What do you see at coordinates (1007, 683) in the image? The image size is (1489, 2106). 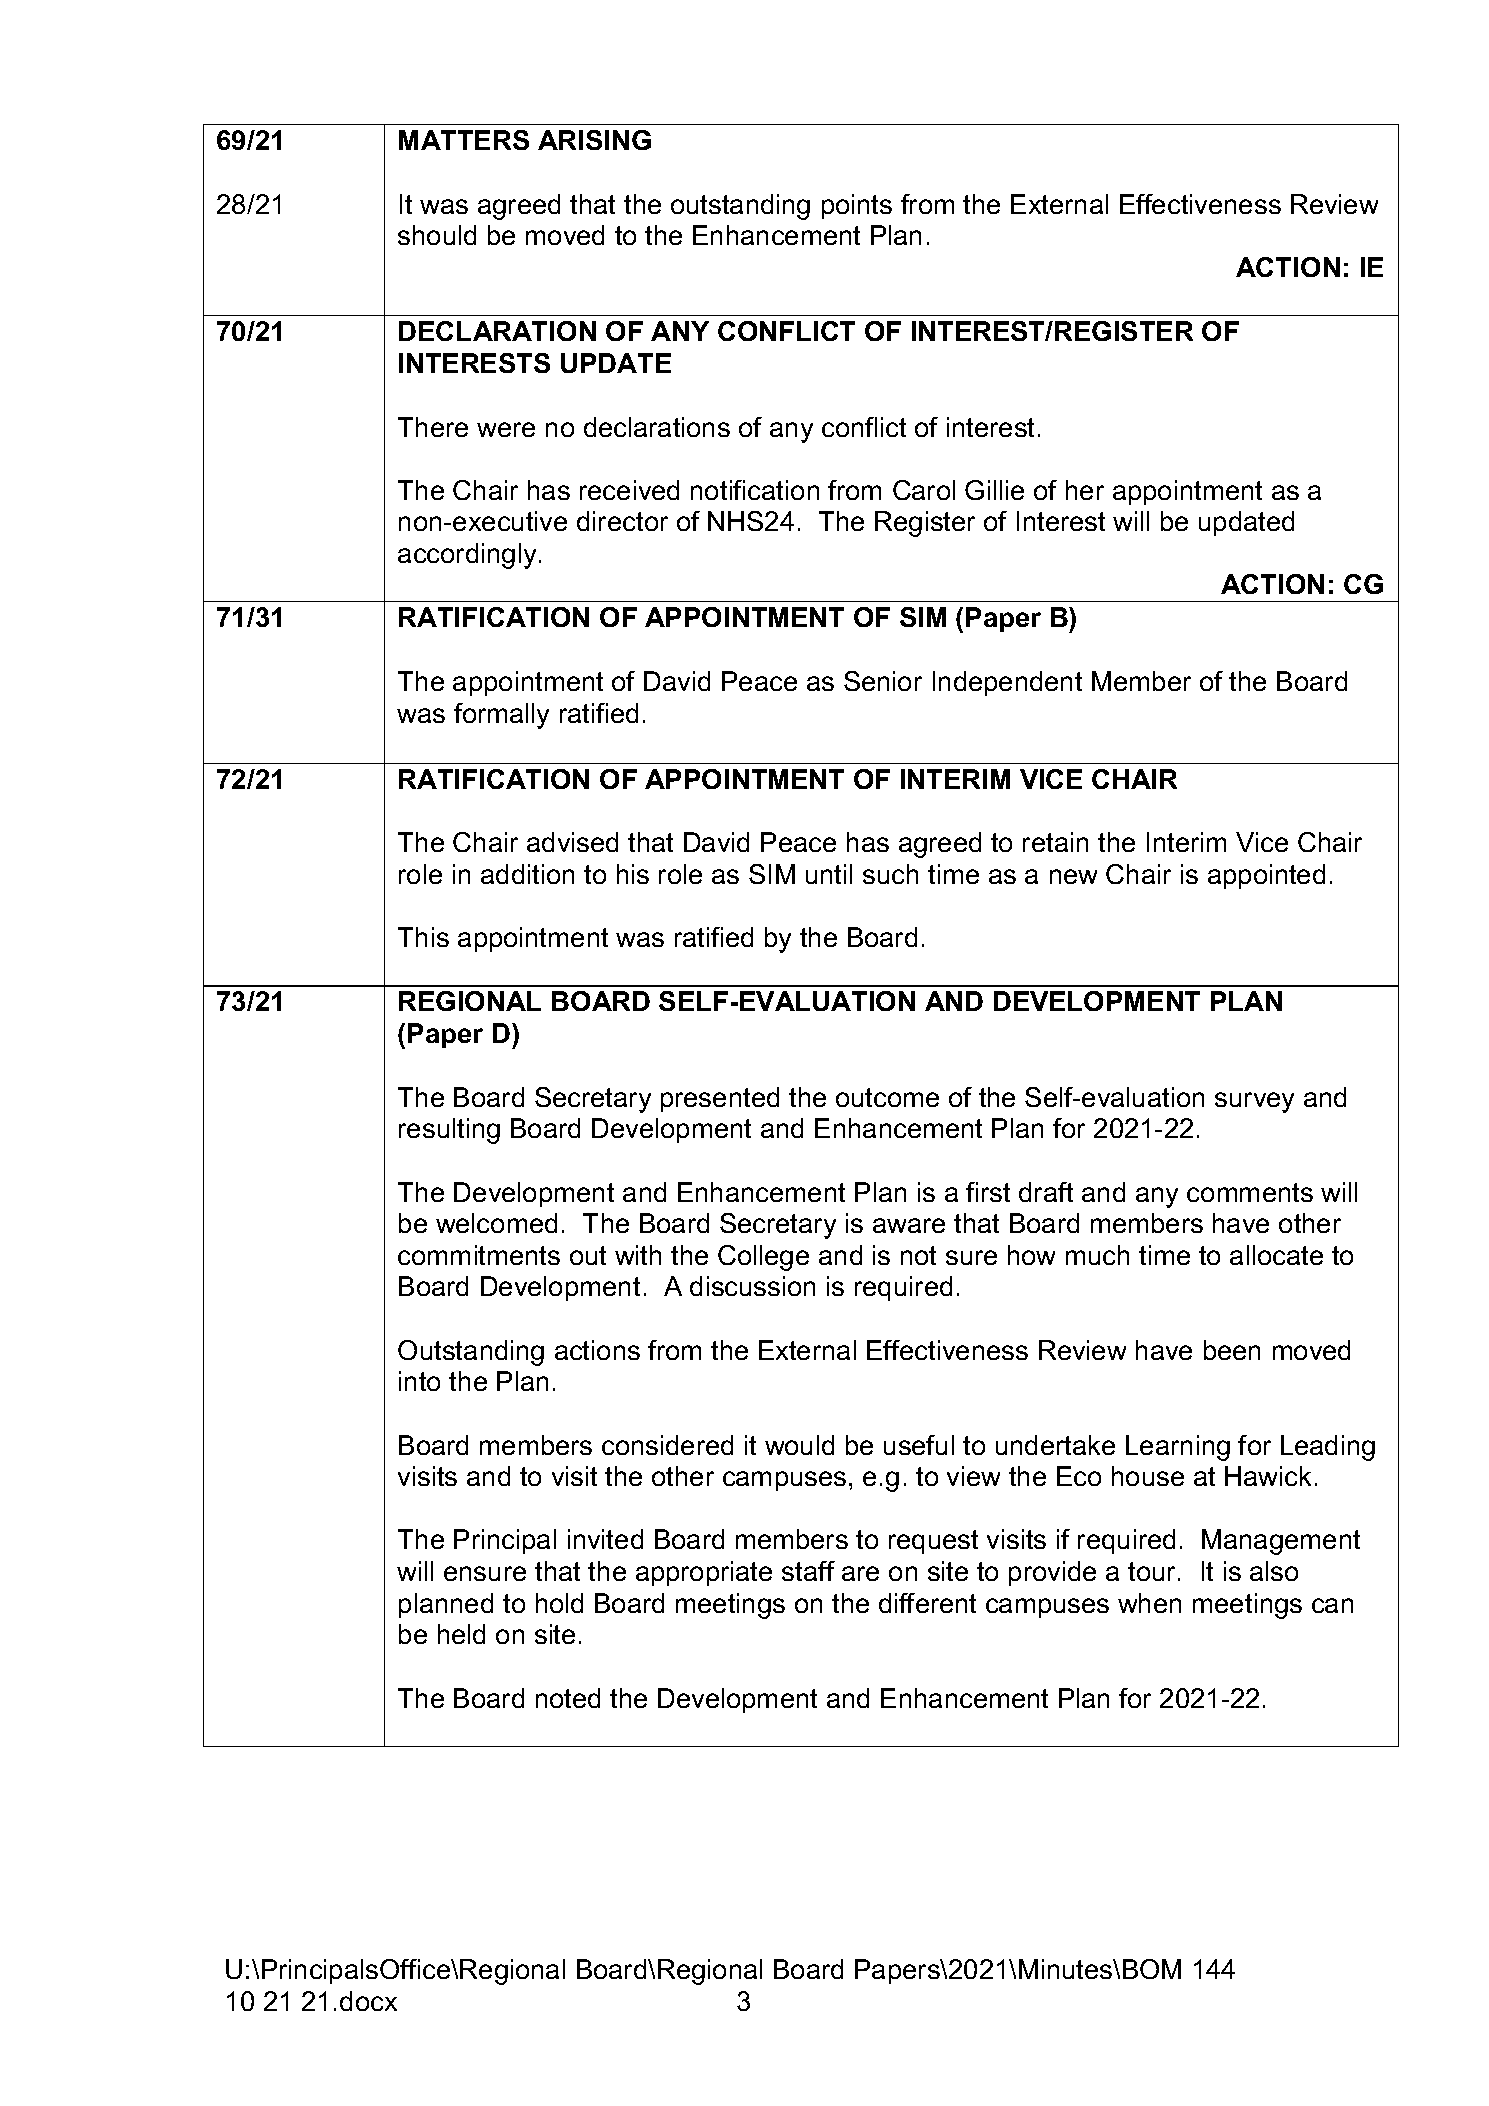 I see `Independent` at bounding box center [1007, 683].
